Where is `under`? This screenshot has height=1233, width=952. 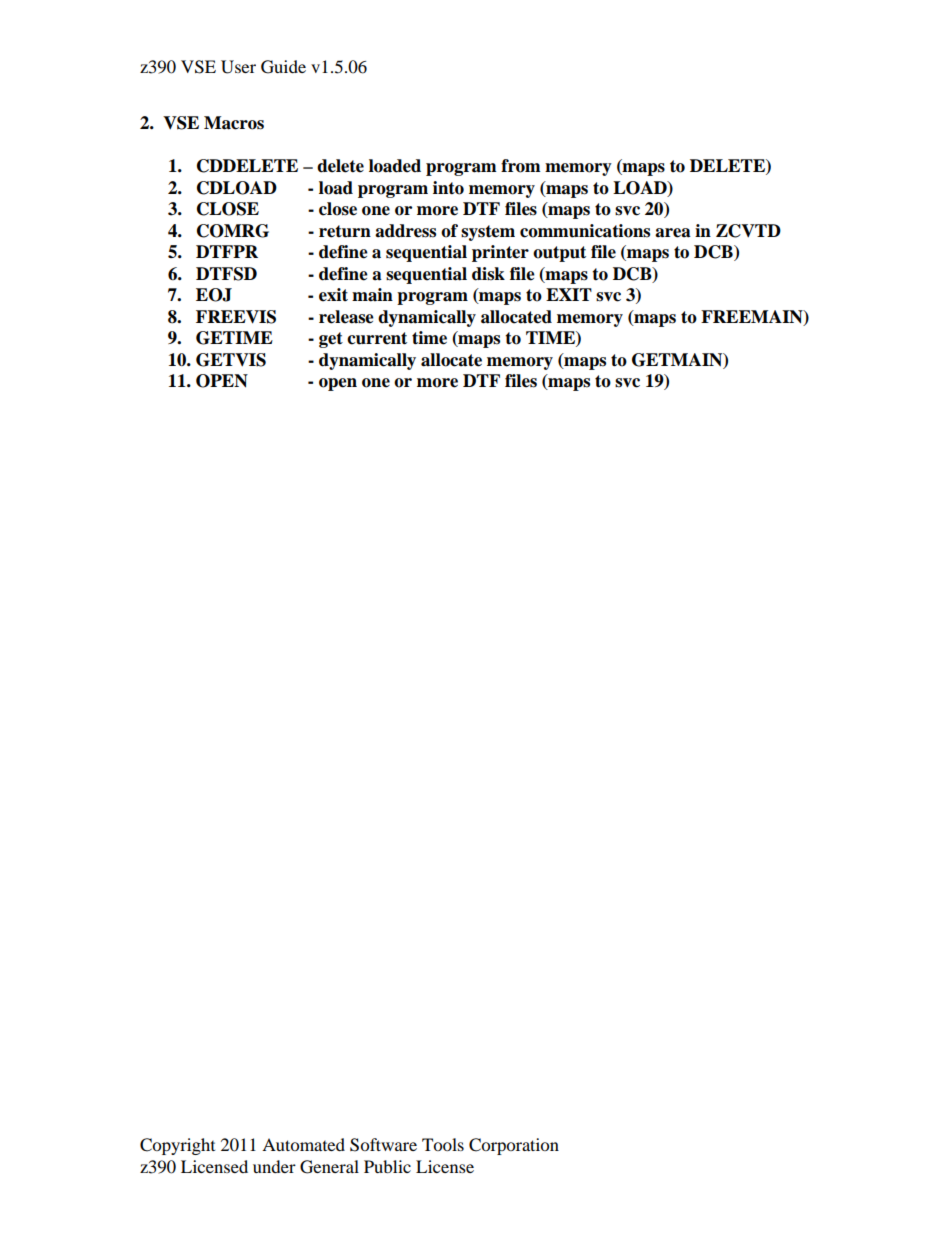 under is located at coordinates (274, 1166).
